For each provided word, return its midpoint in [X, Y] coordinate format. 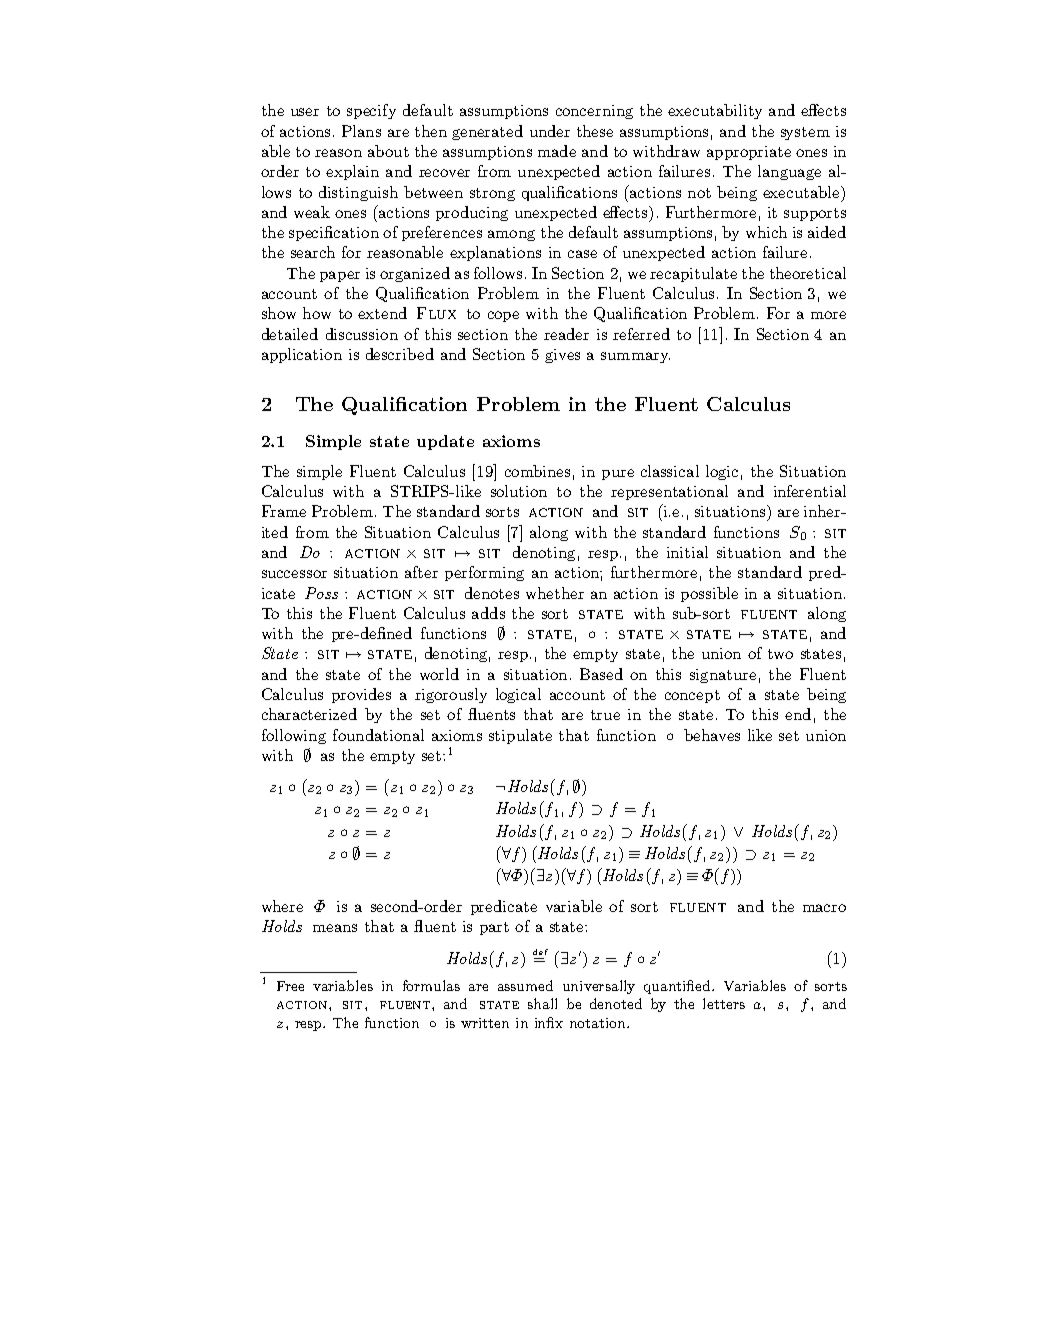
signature [723, 676]
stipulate [520, 736]
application [302, 355]
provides [361, 695]
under [550, 131]
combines [537, 471]
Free [290, 986]
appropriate [749, 153]
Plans [361, 131]
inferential [810, 491]
